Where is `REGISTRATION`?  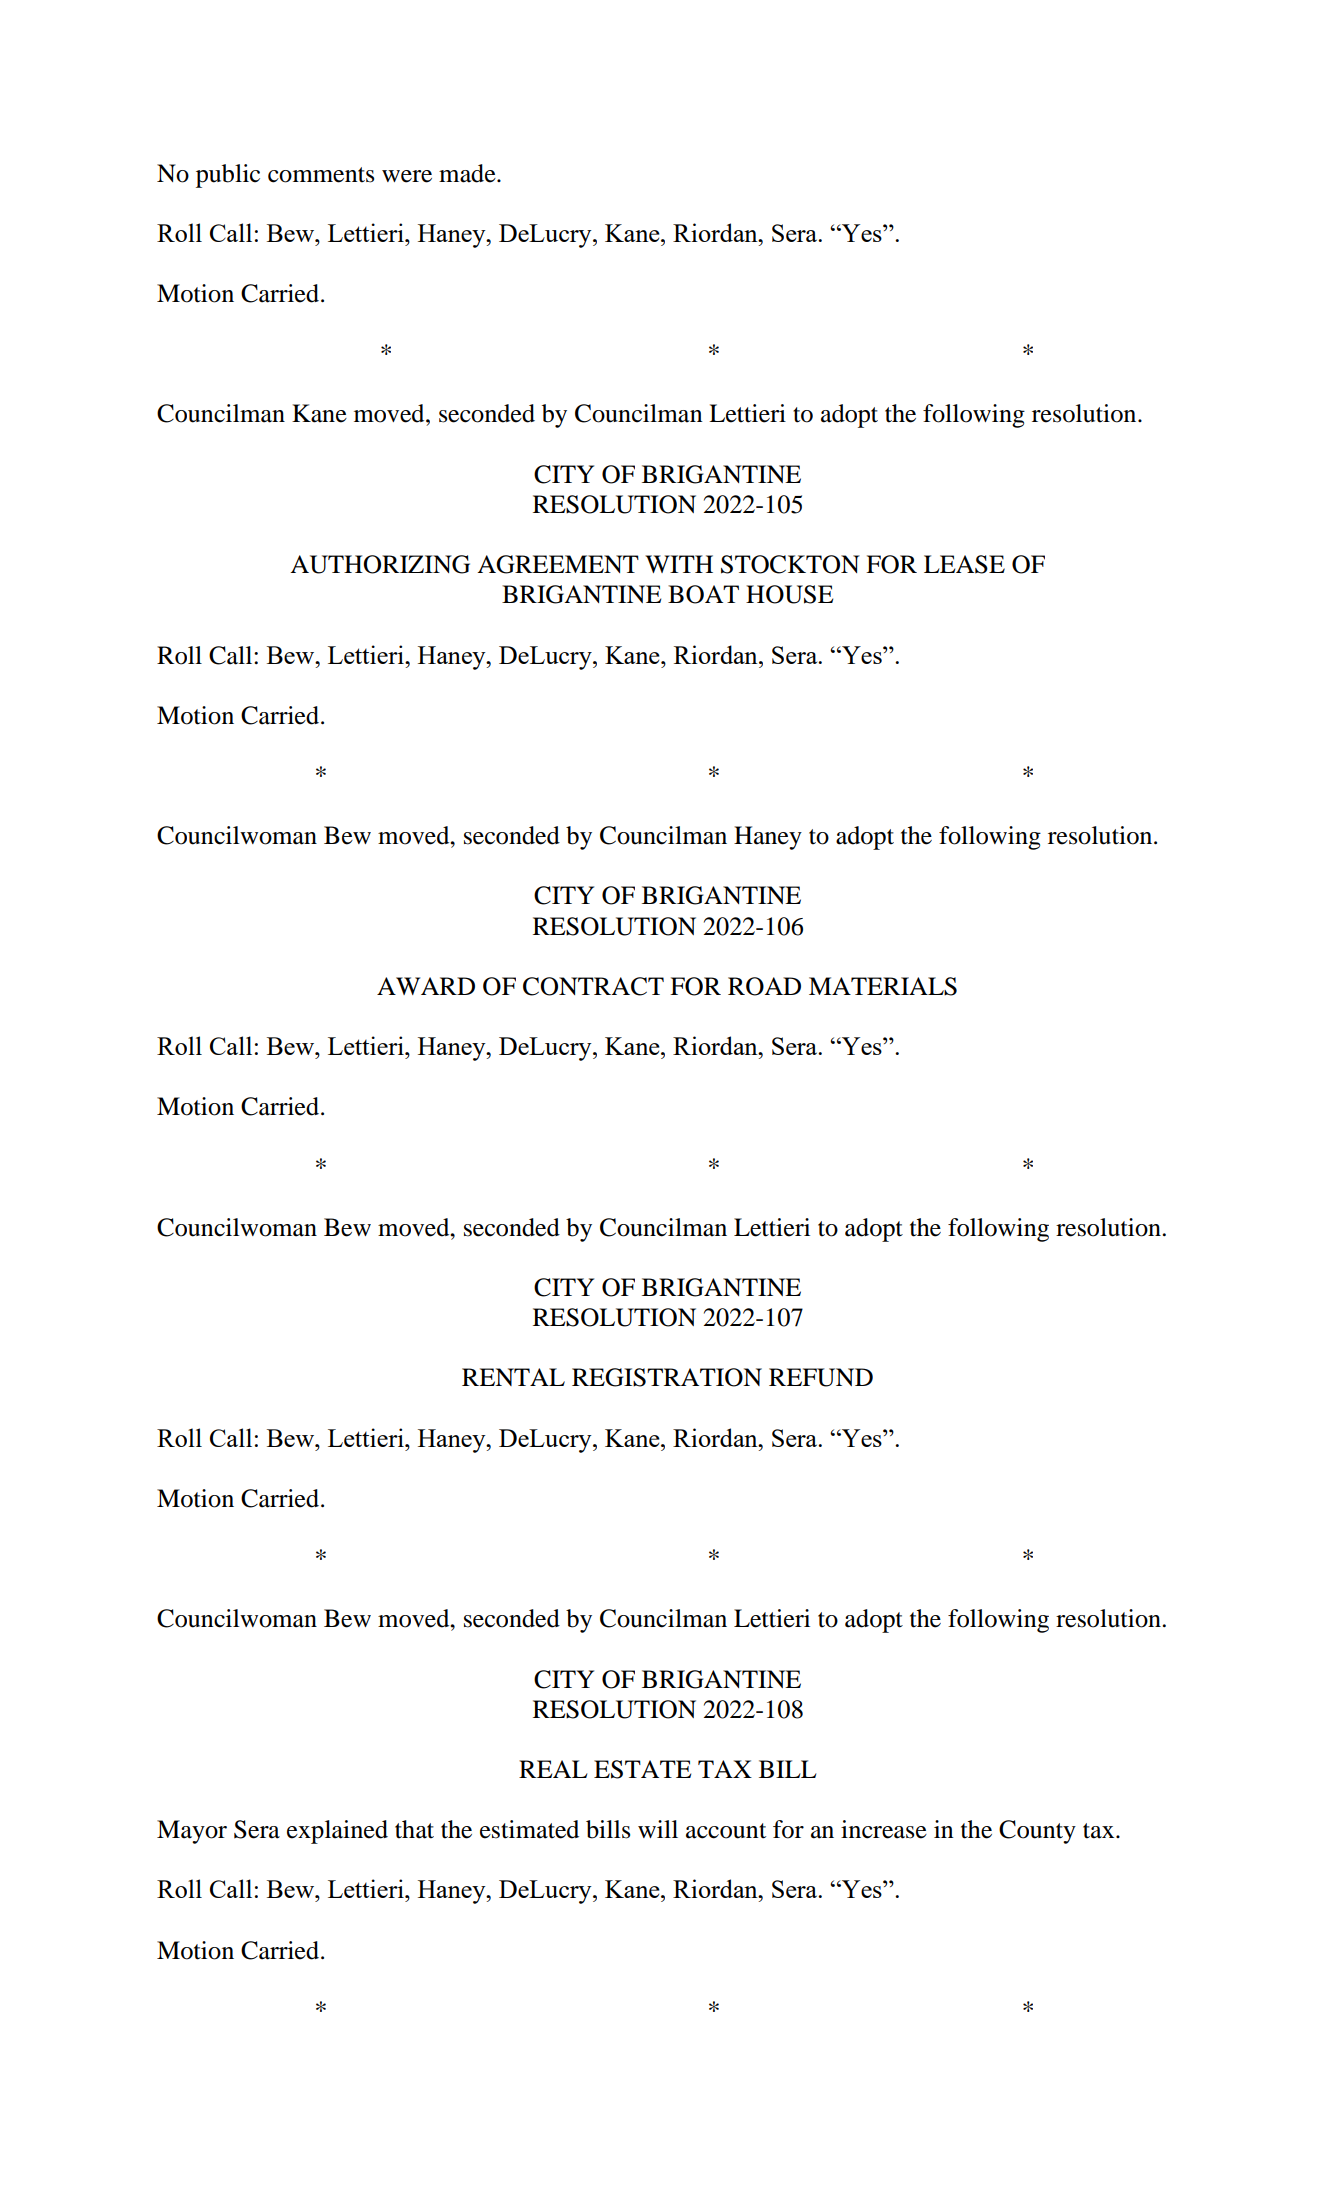
REGISTRATION is located at coordinates (667, 1377).
